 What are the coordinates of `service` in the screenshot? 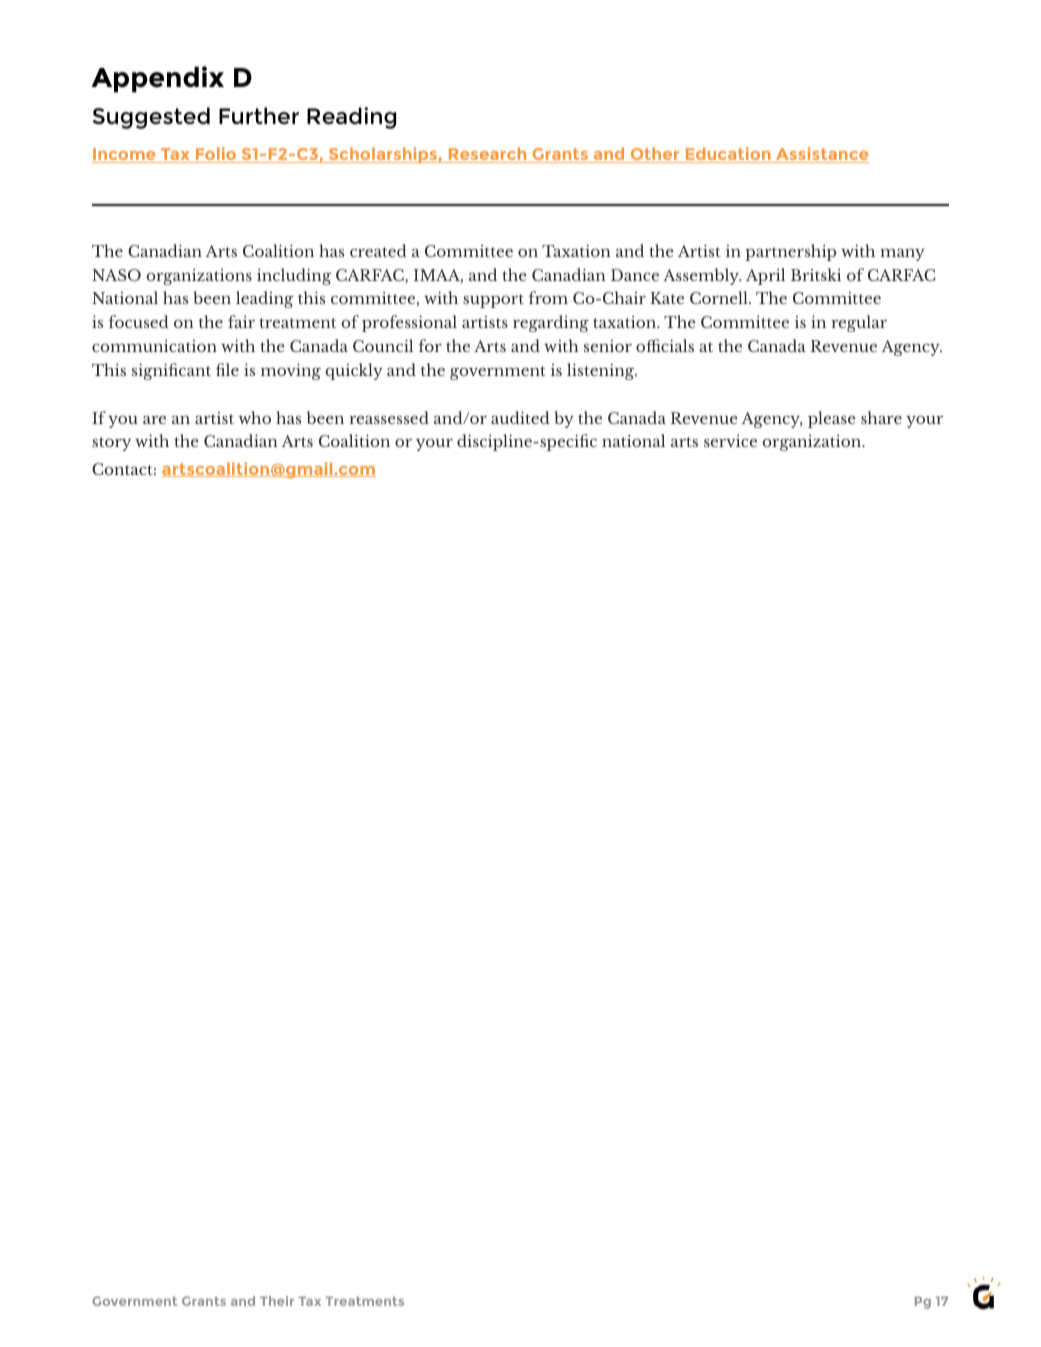 It's located at (730, 441).
